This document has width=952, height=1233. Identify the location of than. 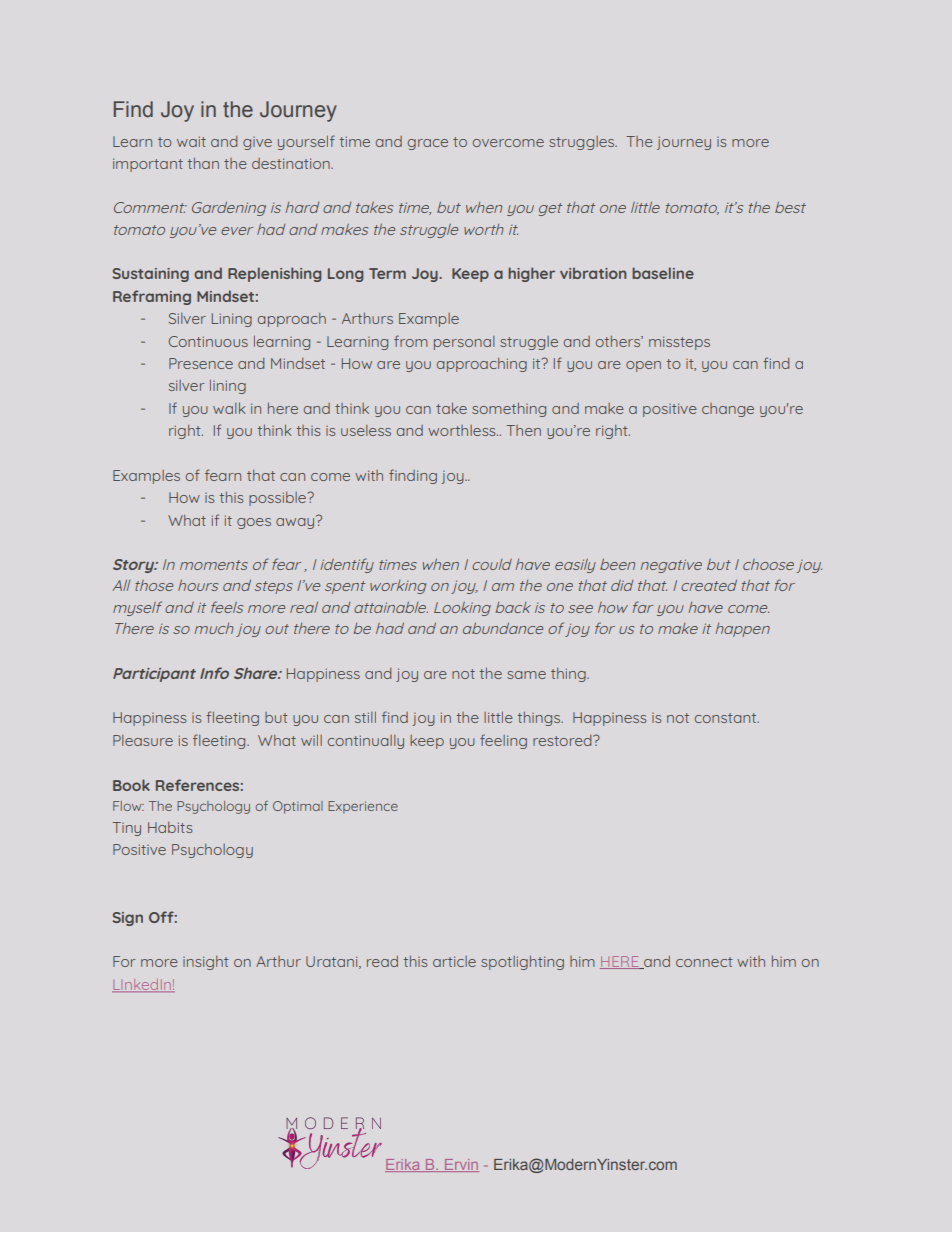
(203, 163).
